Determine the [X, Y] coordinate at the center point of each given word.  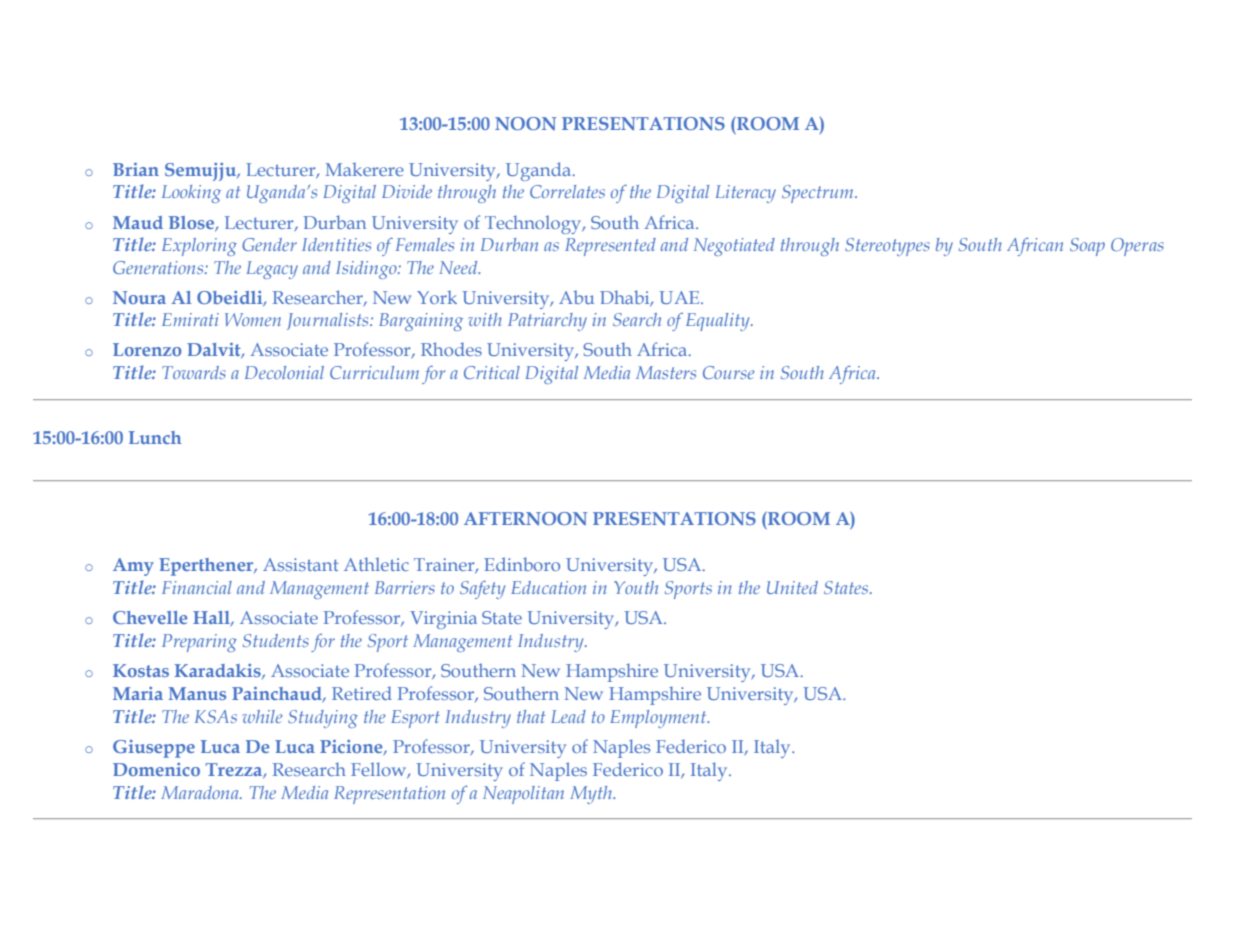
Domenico [156, 769]
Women [253, 319]
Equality [719, 322]
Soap [1087, 247]
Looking [191, 194]
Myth [592, 795]
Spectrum [819, 194]
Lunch [155, 437]
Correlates [567, 191]
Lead [568, 716]
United [792, 587]
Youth [636, 587]
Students [276, 640]
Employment [659, 719]
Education [548, 587]
